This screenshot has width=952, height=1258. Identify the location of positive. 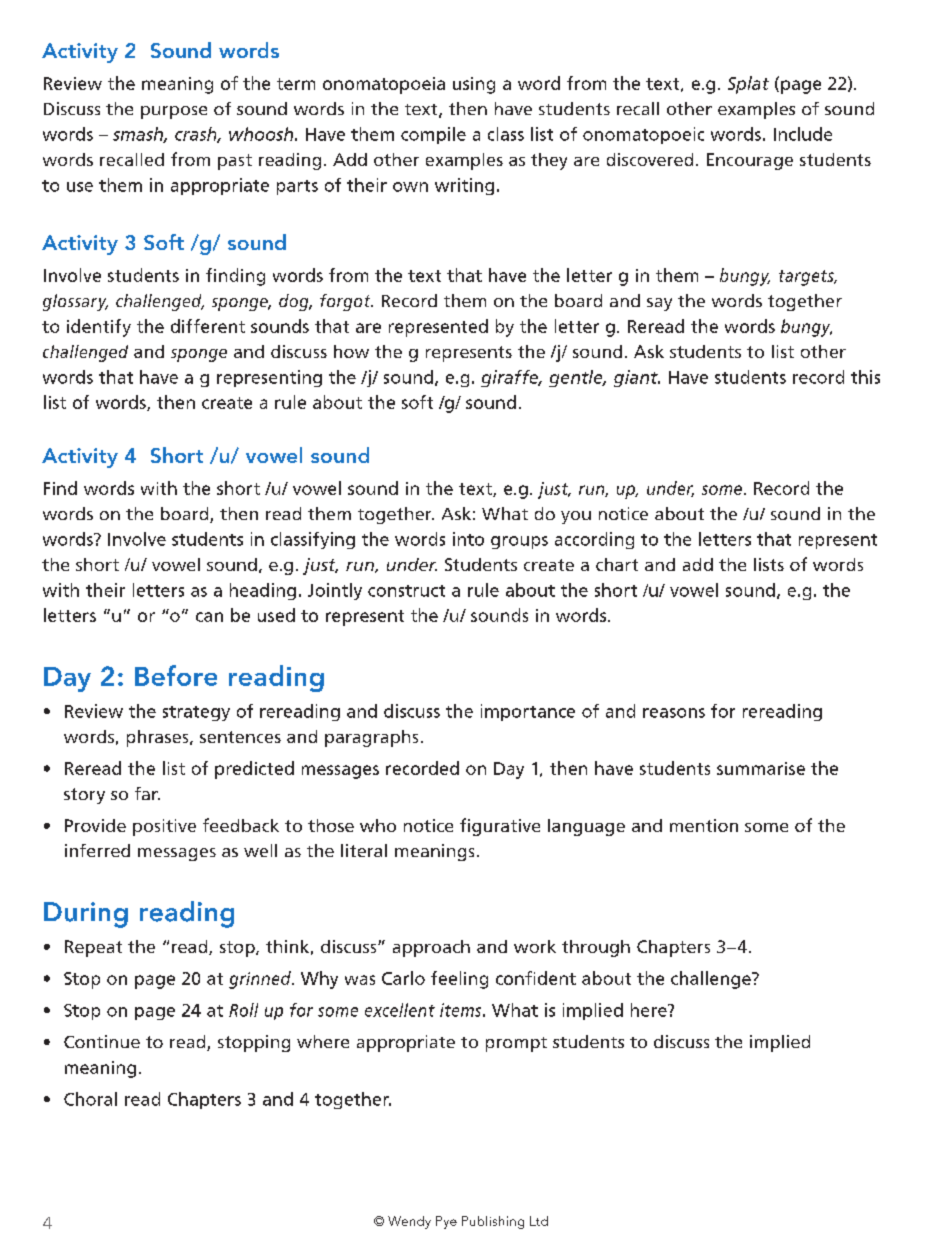
(164, 827).
